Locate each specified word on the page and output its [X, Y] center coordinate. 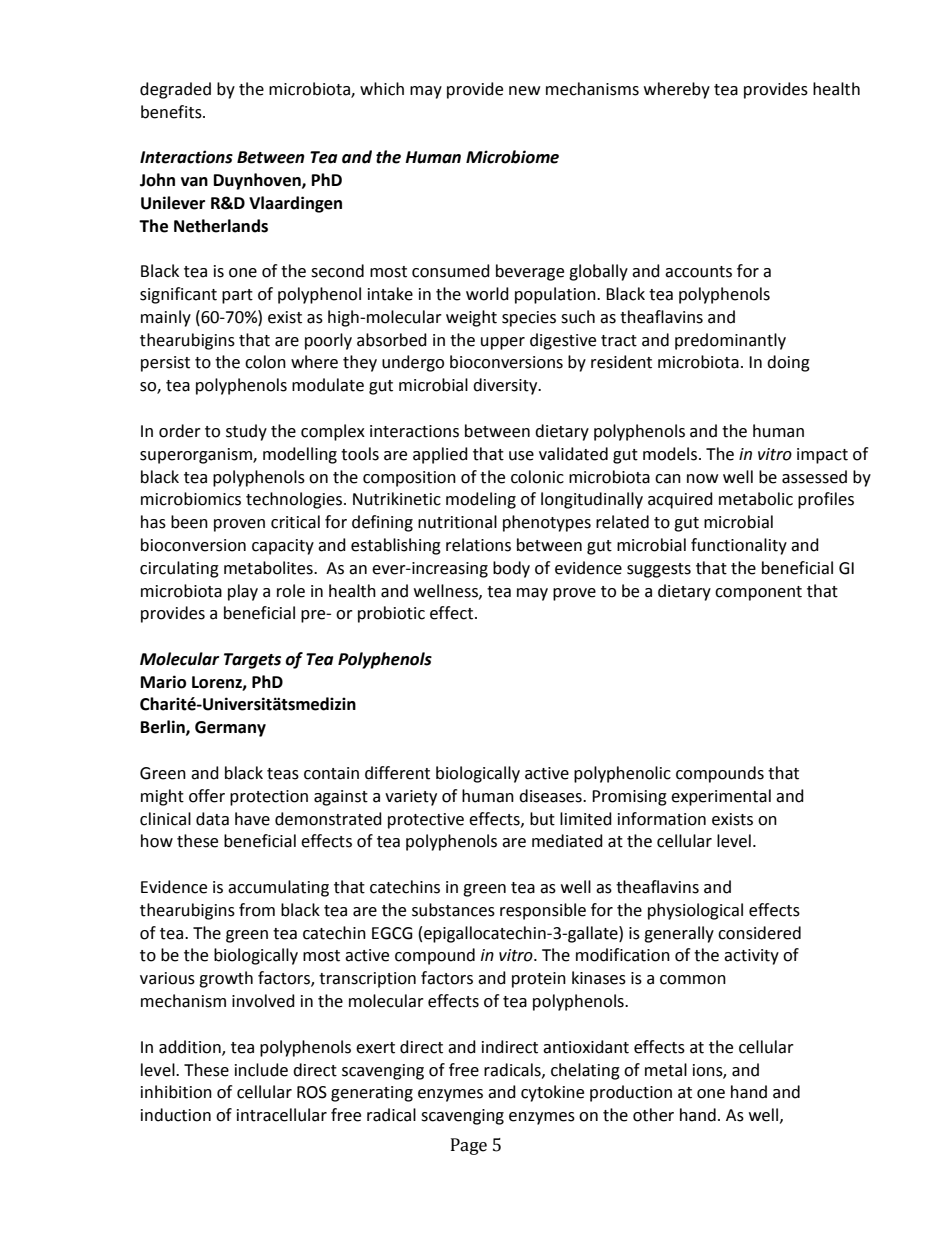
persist [165, 364]
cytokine [552, 1093]
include [261, 1070]
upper [503, 343]
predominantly [730, 341]
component [758, 593]
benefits [172, 112]
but [542, 819]
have [252, 819]
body [511, 569]
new [524, 91]
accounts [698, 272]
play [243, 592]
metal [666, 1070]
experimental [721, 797]
